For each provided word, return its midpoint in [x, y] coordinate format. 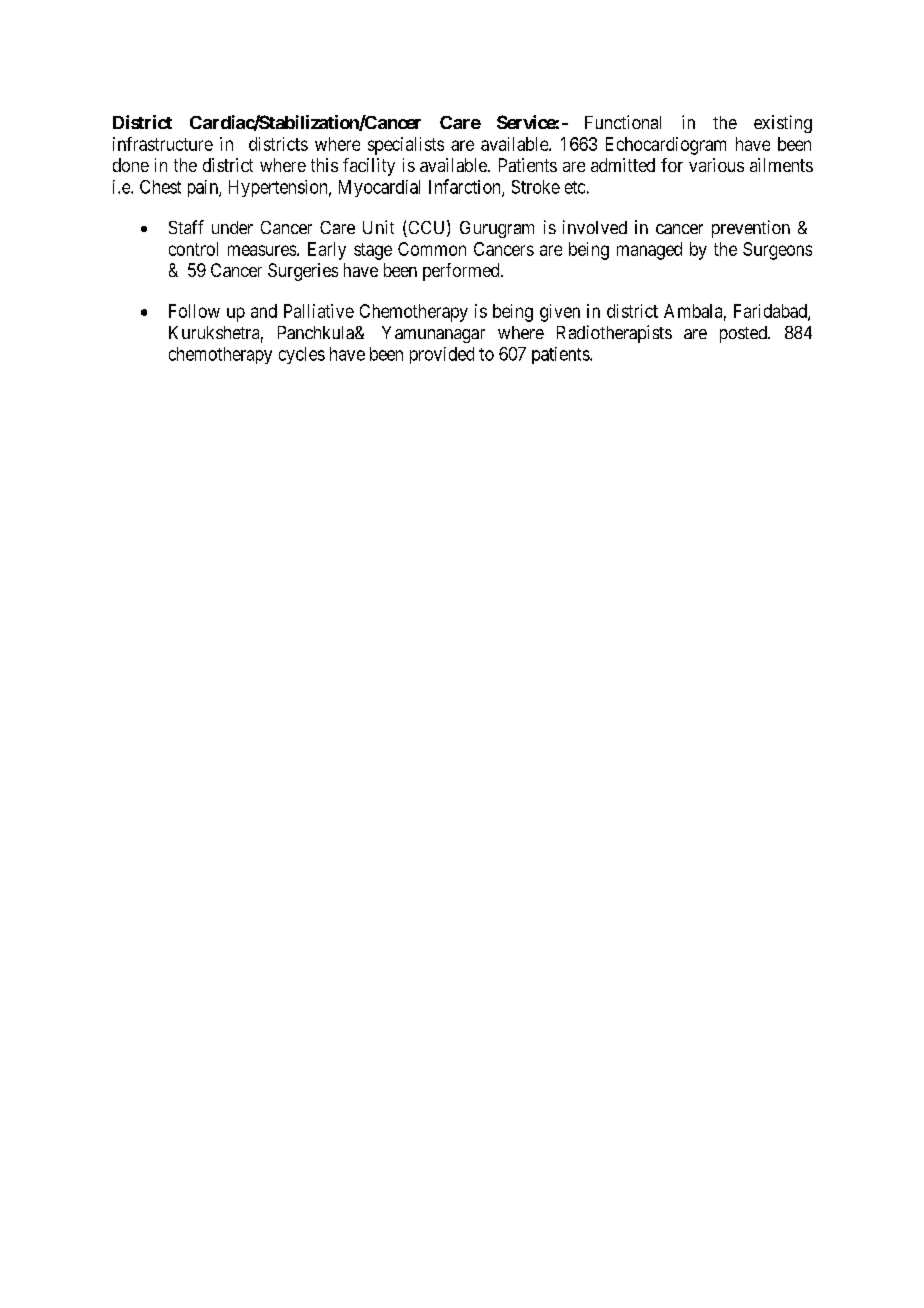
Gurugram [497, 229]
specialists [406, 146]
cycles [302, 355]
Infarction [466, 187]
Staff [186, 227]
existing [783, 124]
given [560, 313]
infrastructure [163, 144]
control [193, 249]
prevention [751, 229]
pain [204, 188]
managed [649, 251]
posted [744, 334]
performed [462, 272]
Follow [194, 311]
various [716, 165]
